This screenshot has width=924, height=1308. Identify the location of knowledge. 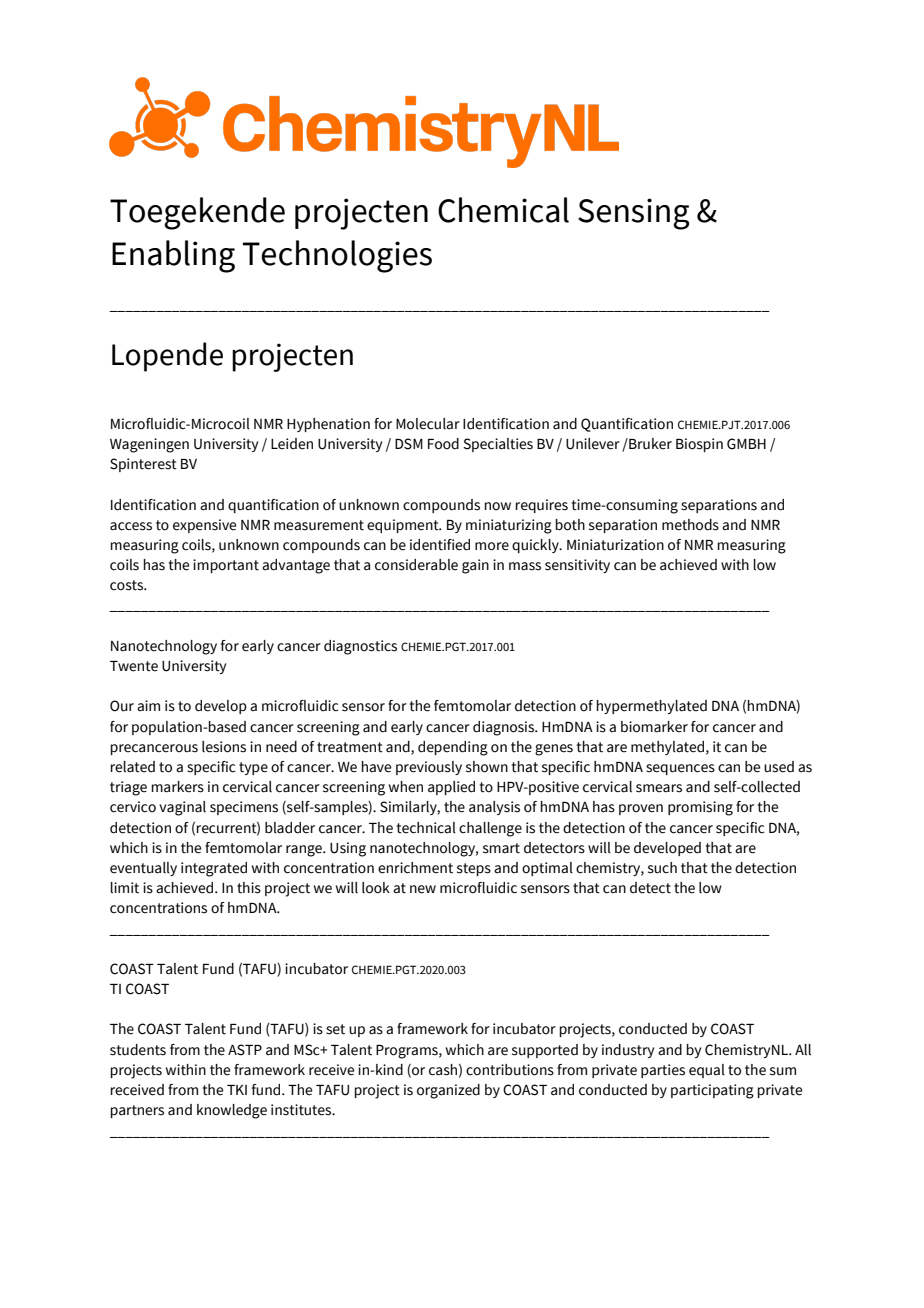
(232, 1111).
